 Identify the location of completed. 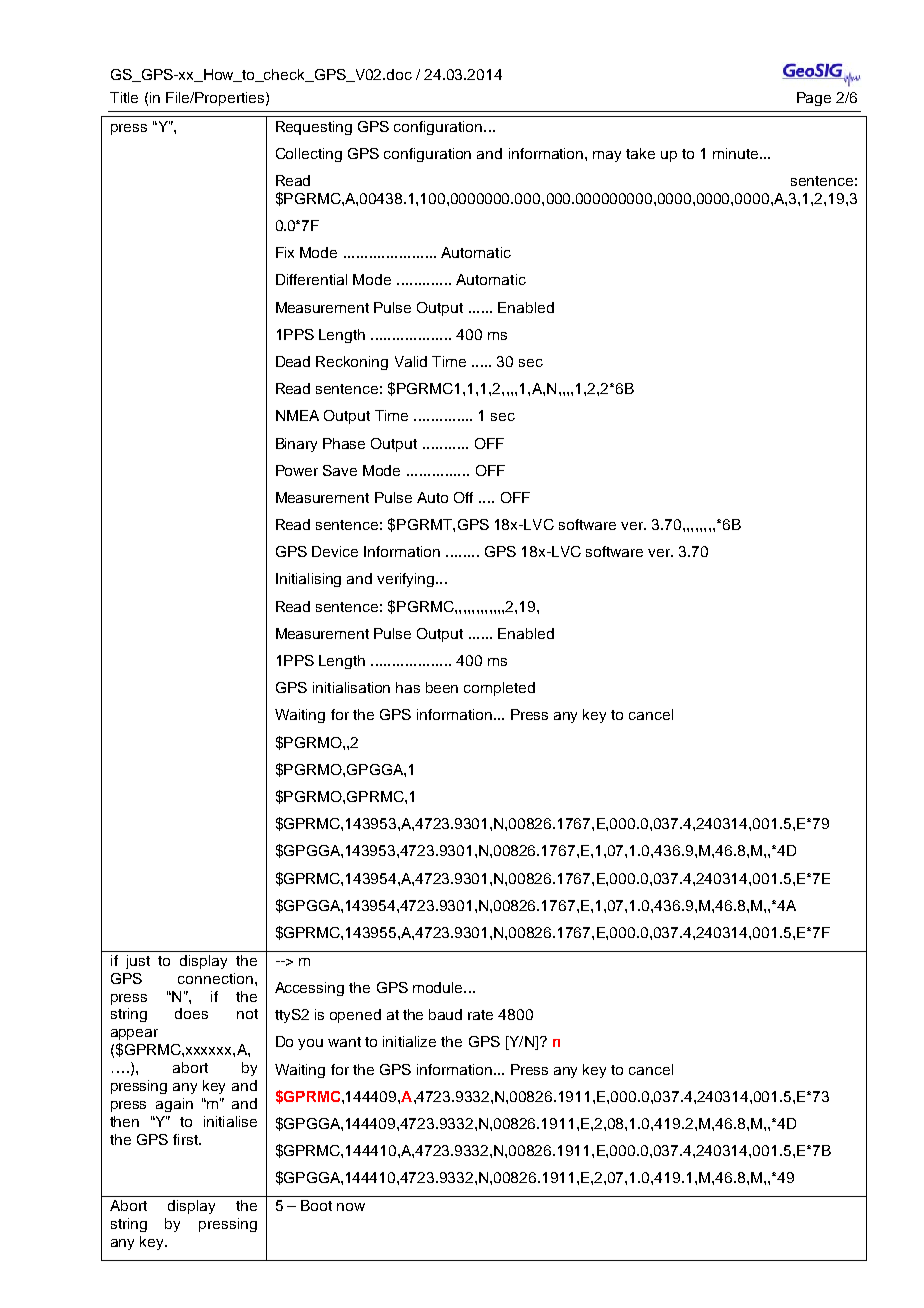
(499, 689).
